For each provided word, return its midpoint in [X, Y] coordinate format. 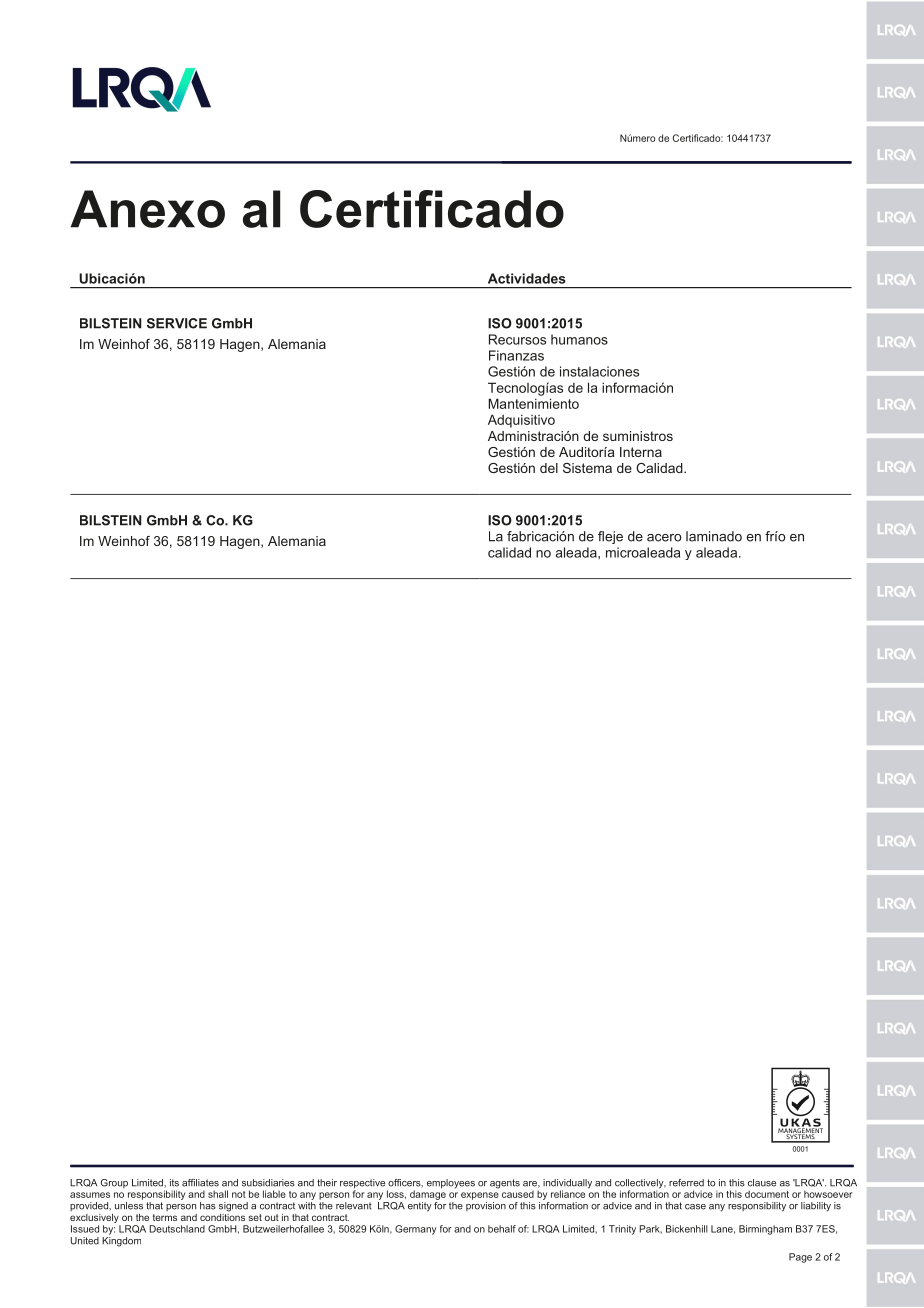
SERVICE [177, 323]
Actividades [527, 278]
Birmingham [765, 1230]
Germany [416, 1230]
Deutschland [177, 1229]
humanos [579, 339]
